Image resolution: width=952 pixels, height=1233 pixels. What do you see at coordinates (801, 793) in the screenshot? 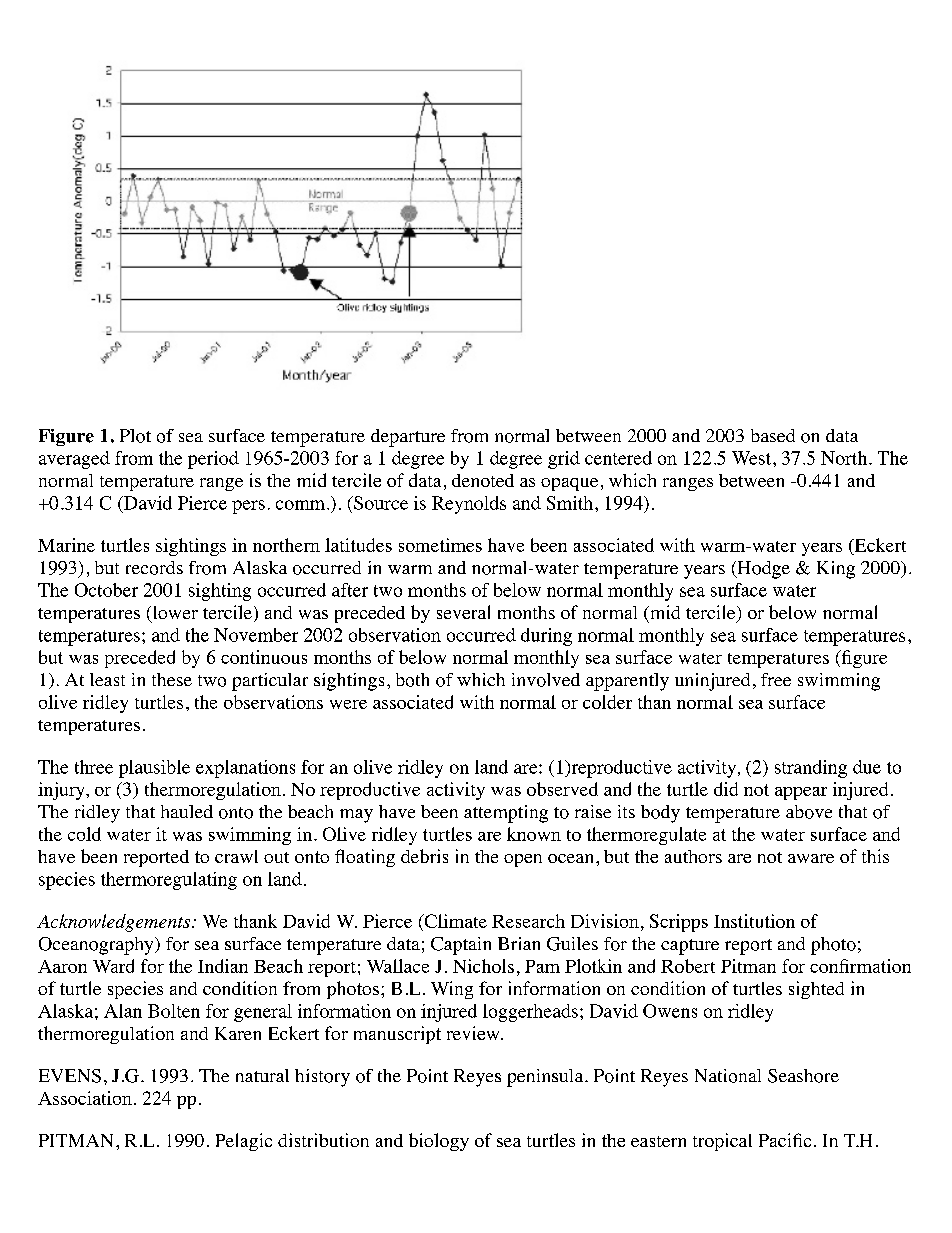
I see `appear` at bounding box center [801, 793].
